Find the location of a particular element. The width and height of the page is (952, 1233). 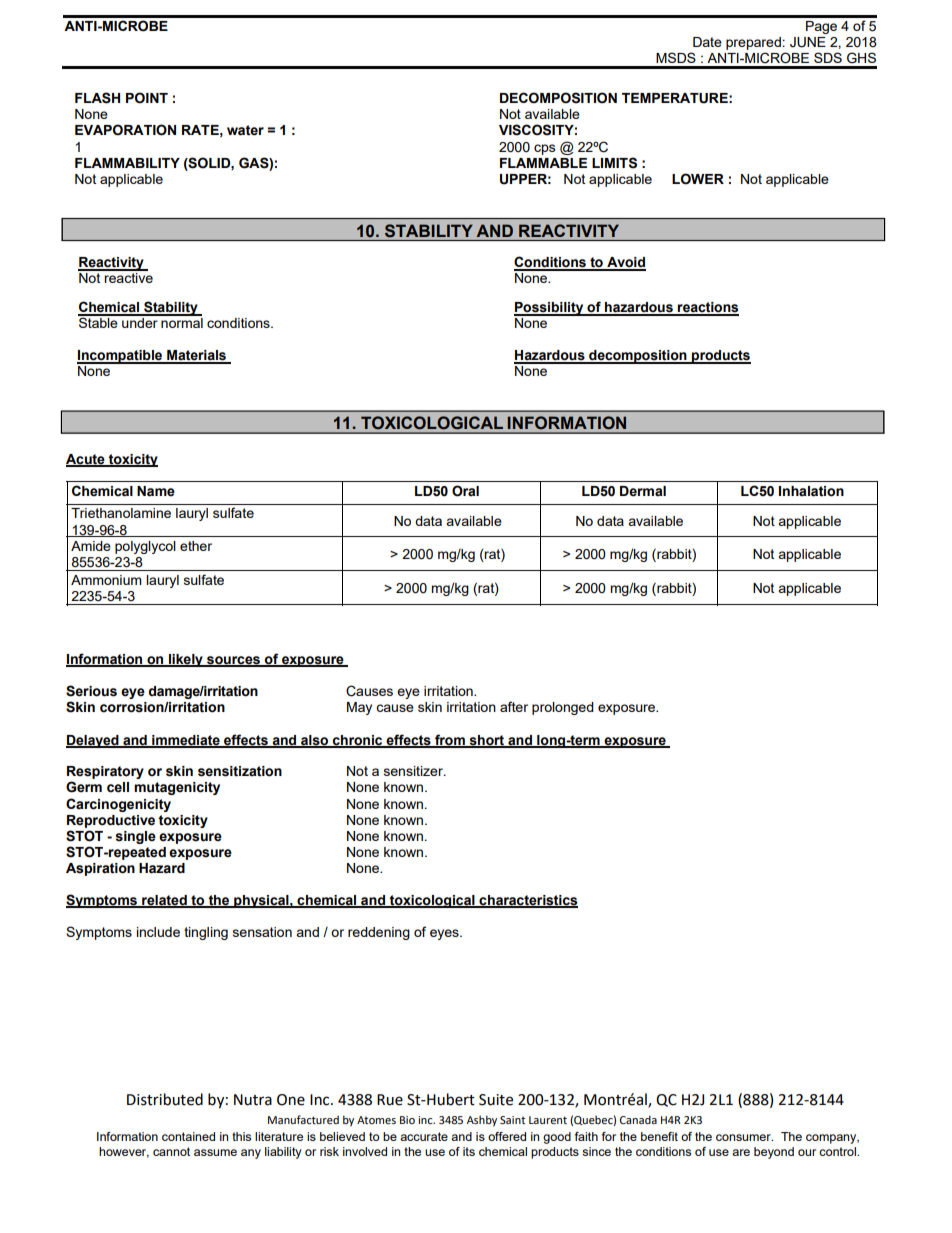

Inhalation is located at coordinates (811, 491).
